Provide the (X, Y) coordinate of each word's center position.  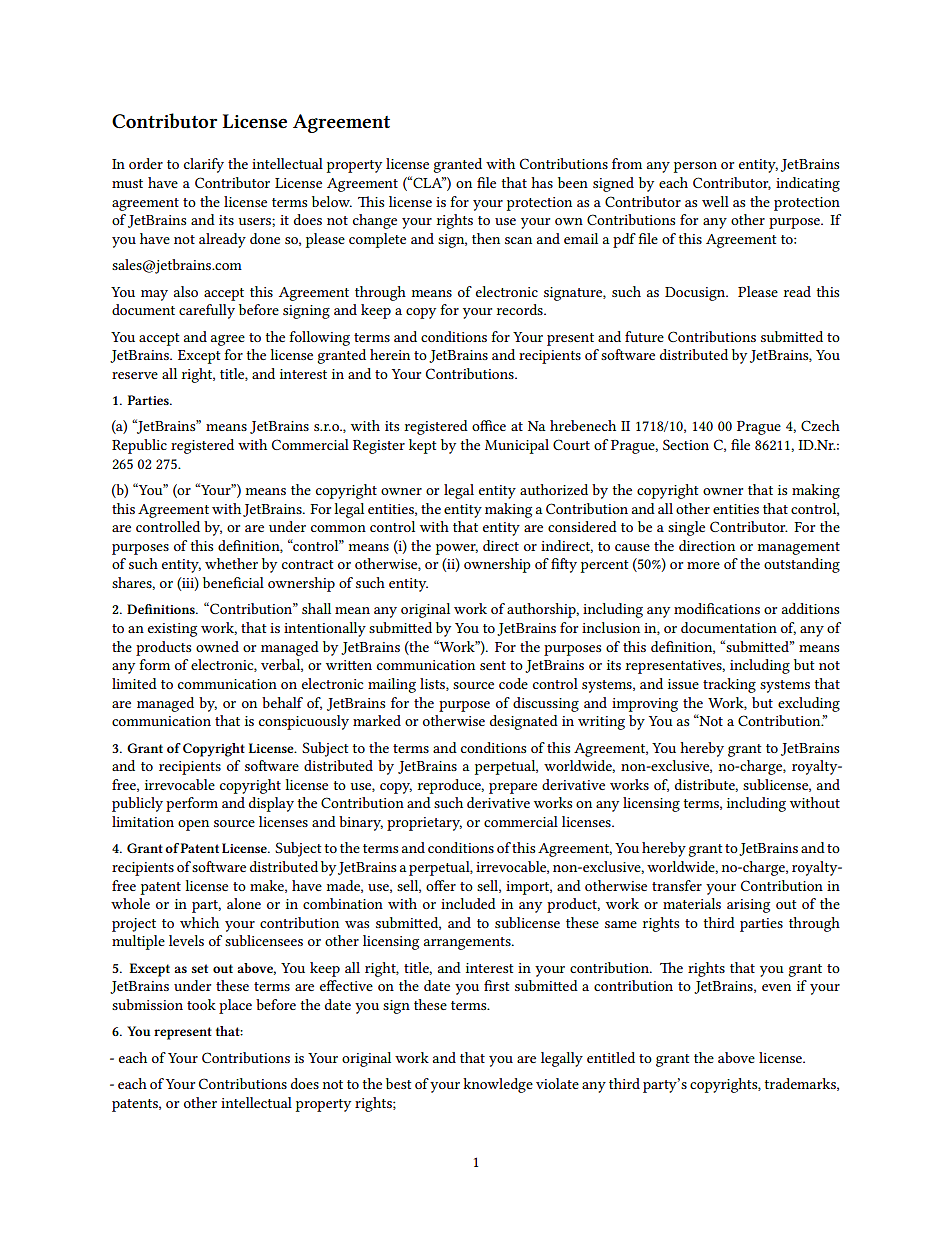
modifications (717, 608)
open (193, 825)
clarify (204, 165)
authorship (542, 610)
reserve (135, 375)
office (489, 425)
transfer (677, 885)
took (201, 1004)
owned (217, 646)
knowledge (498, 1085)
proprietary (424, 824)
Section (686, 444)
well (715, 201)
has (542, 182)
